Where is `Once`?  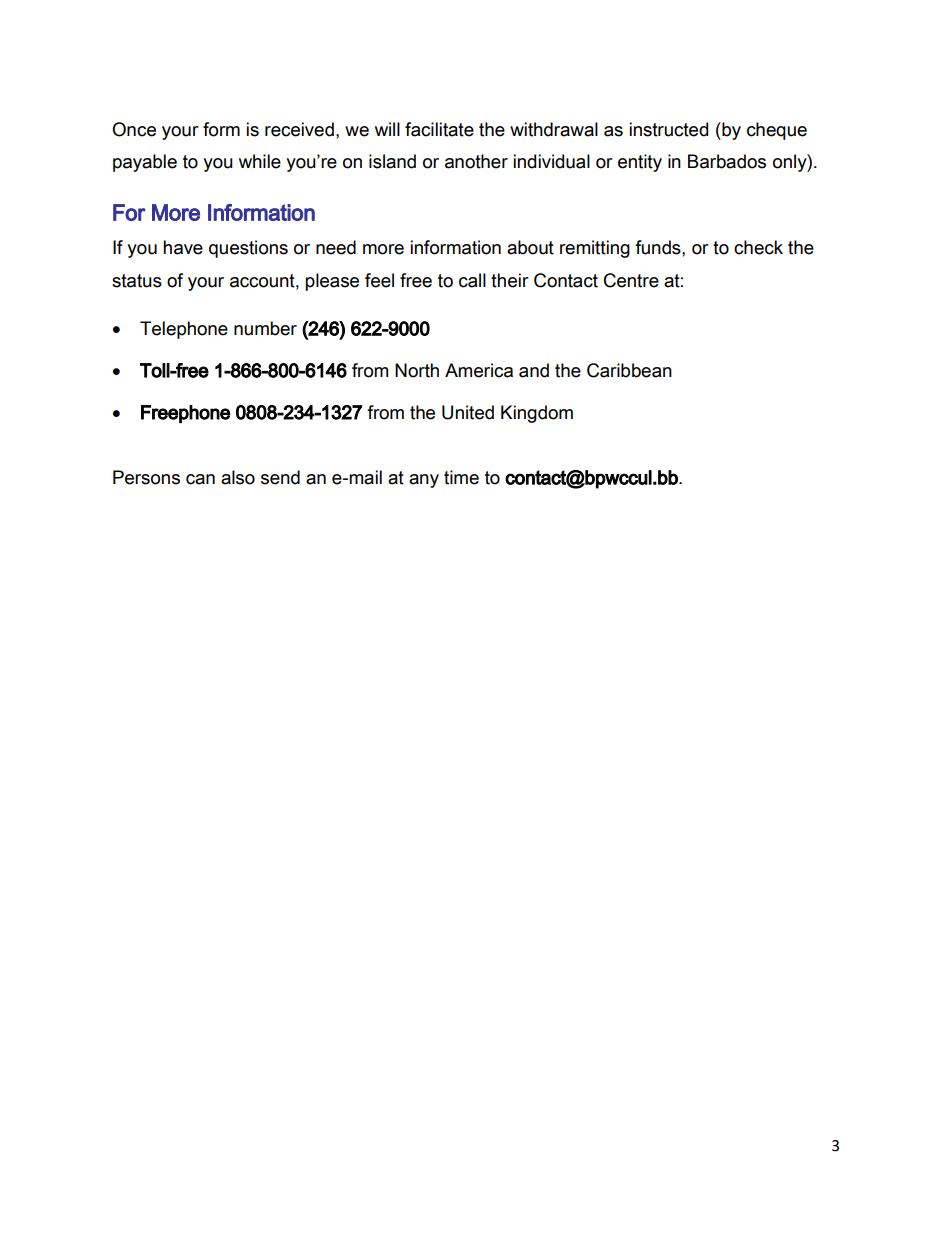 Once is located at coordinates (134, 129).
